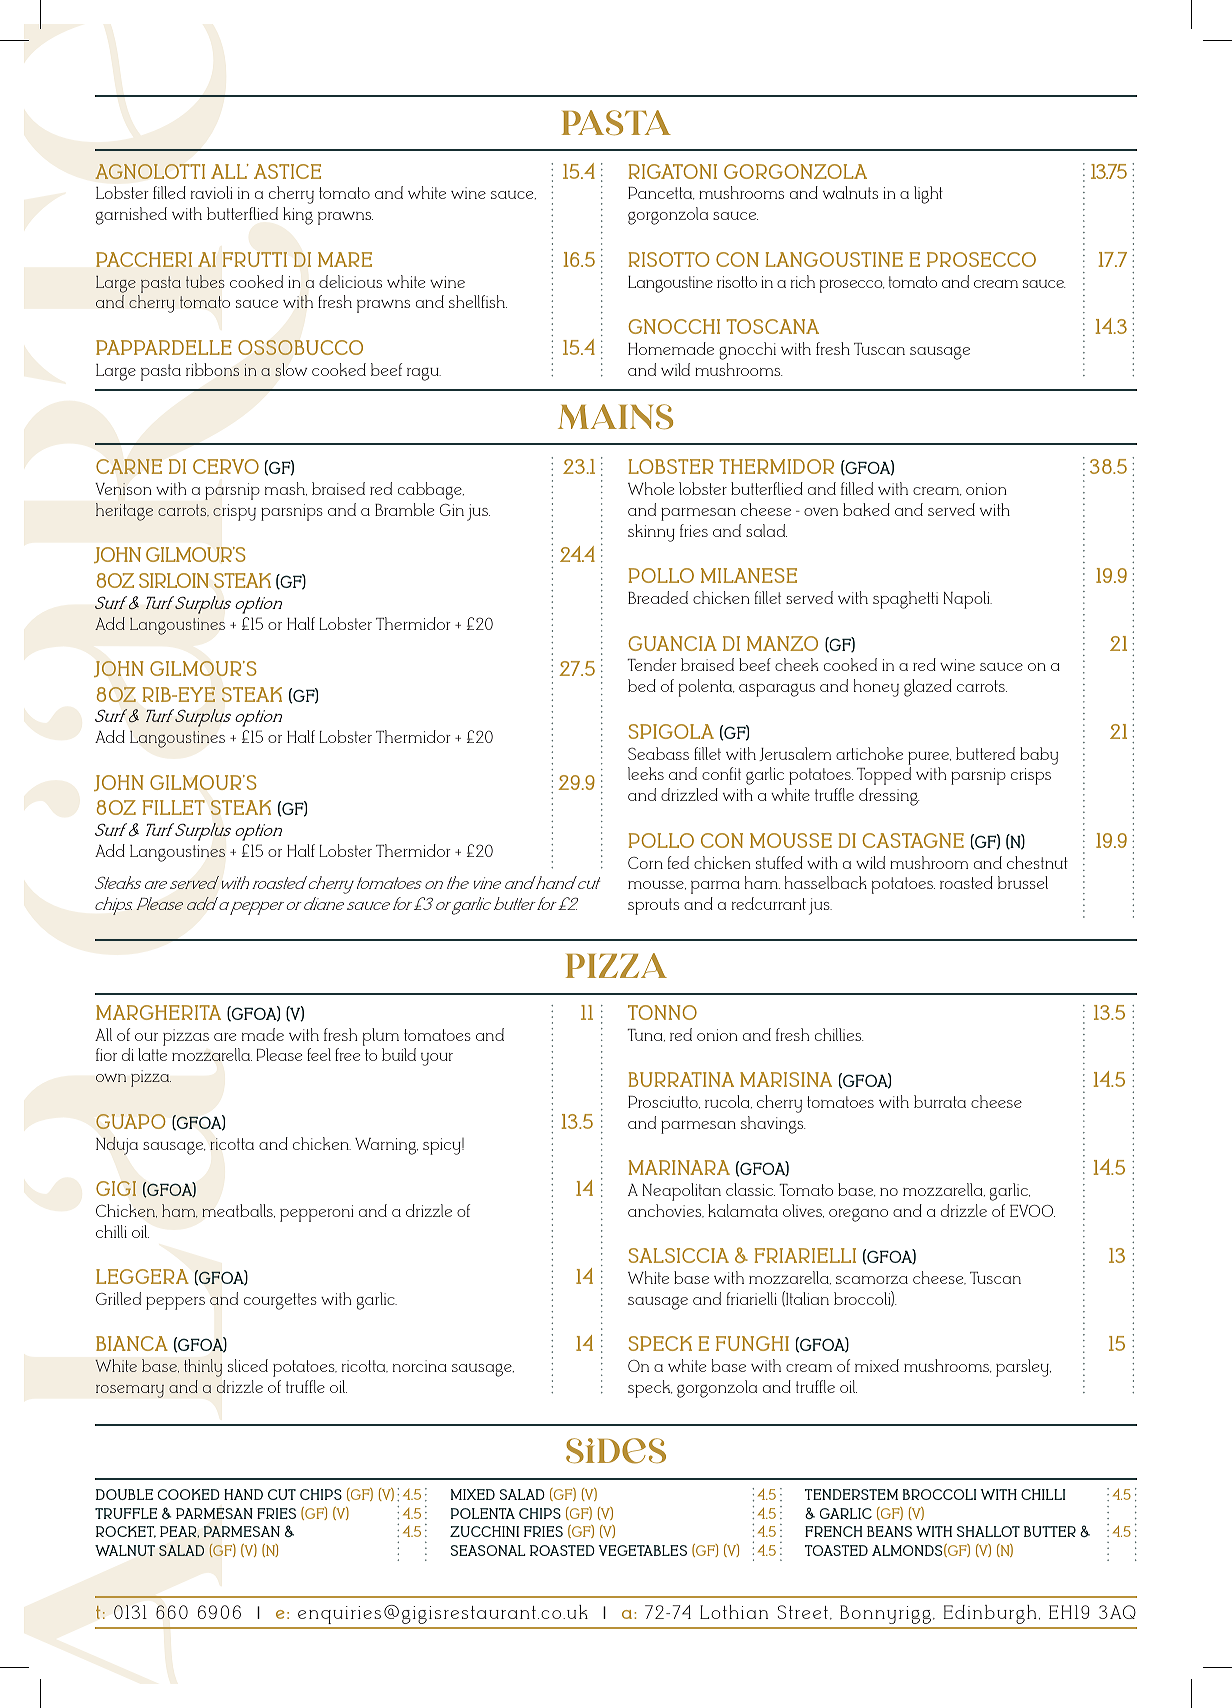  Describe the element at coordinates (646, 773) in the image. I see `leeks` at that location.
